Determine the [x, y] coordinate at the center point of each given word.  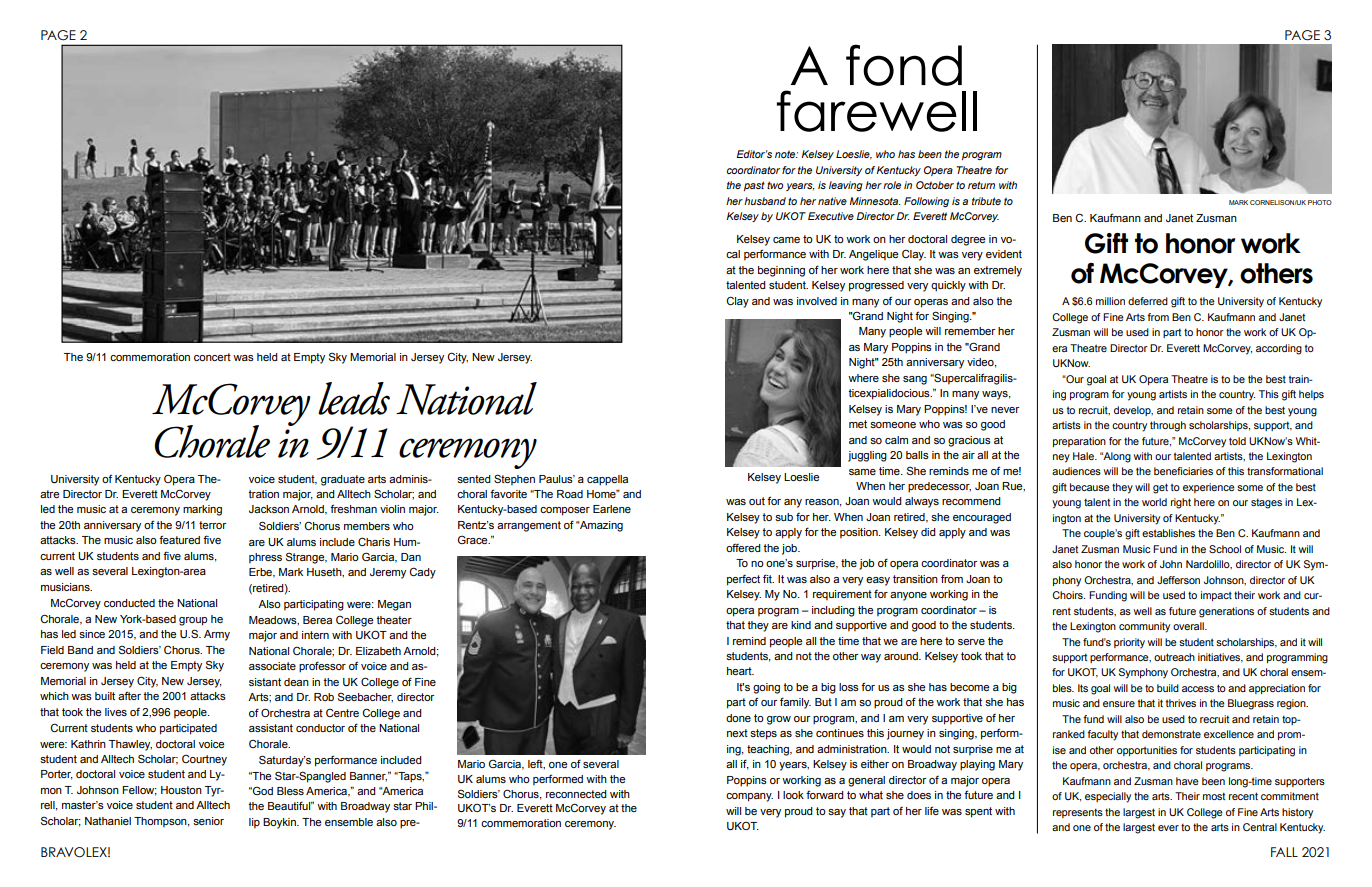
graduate [343, 480]
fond [904, 65]
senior [208, 821]
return [981, 185]
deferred [1148, 301]
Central [1260, 827]
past [754, 186]
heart [740, 671]
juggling [867, 456]
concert [212, 357]
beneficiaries [1183, 471]
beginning [781, 271]
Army [217, 635]
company [749, 797]
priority [1129, 643]
